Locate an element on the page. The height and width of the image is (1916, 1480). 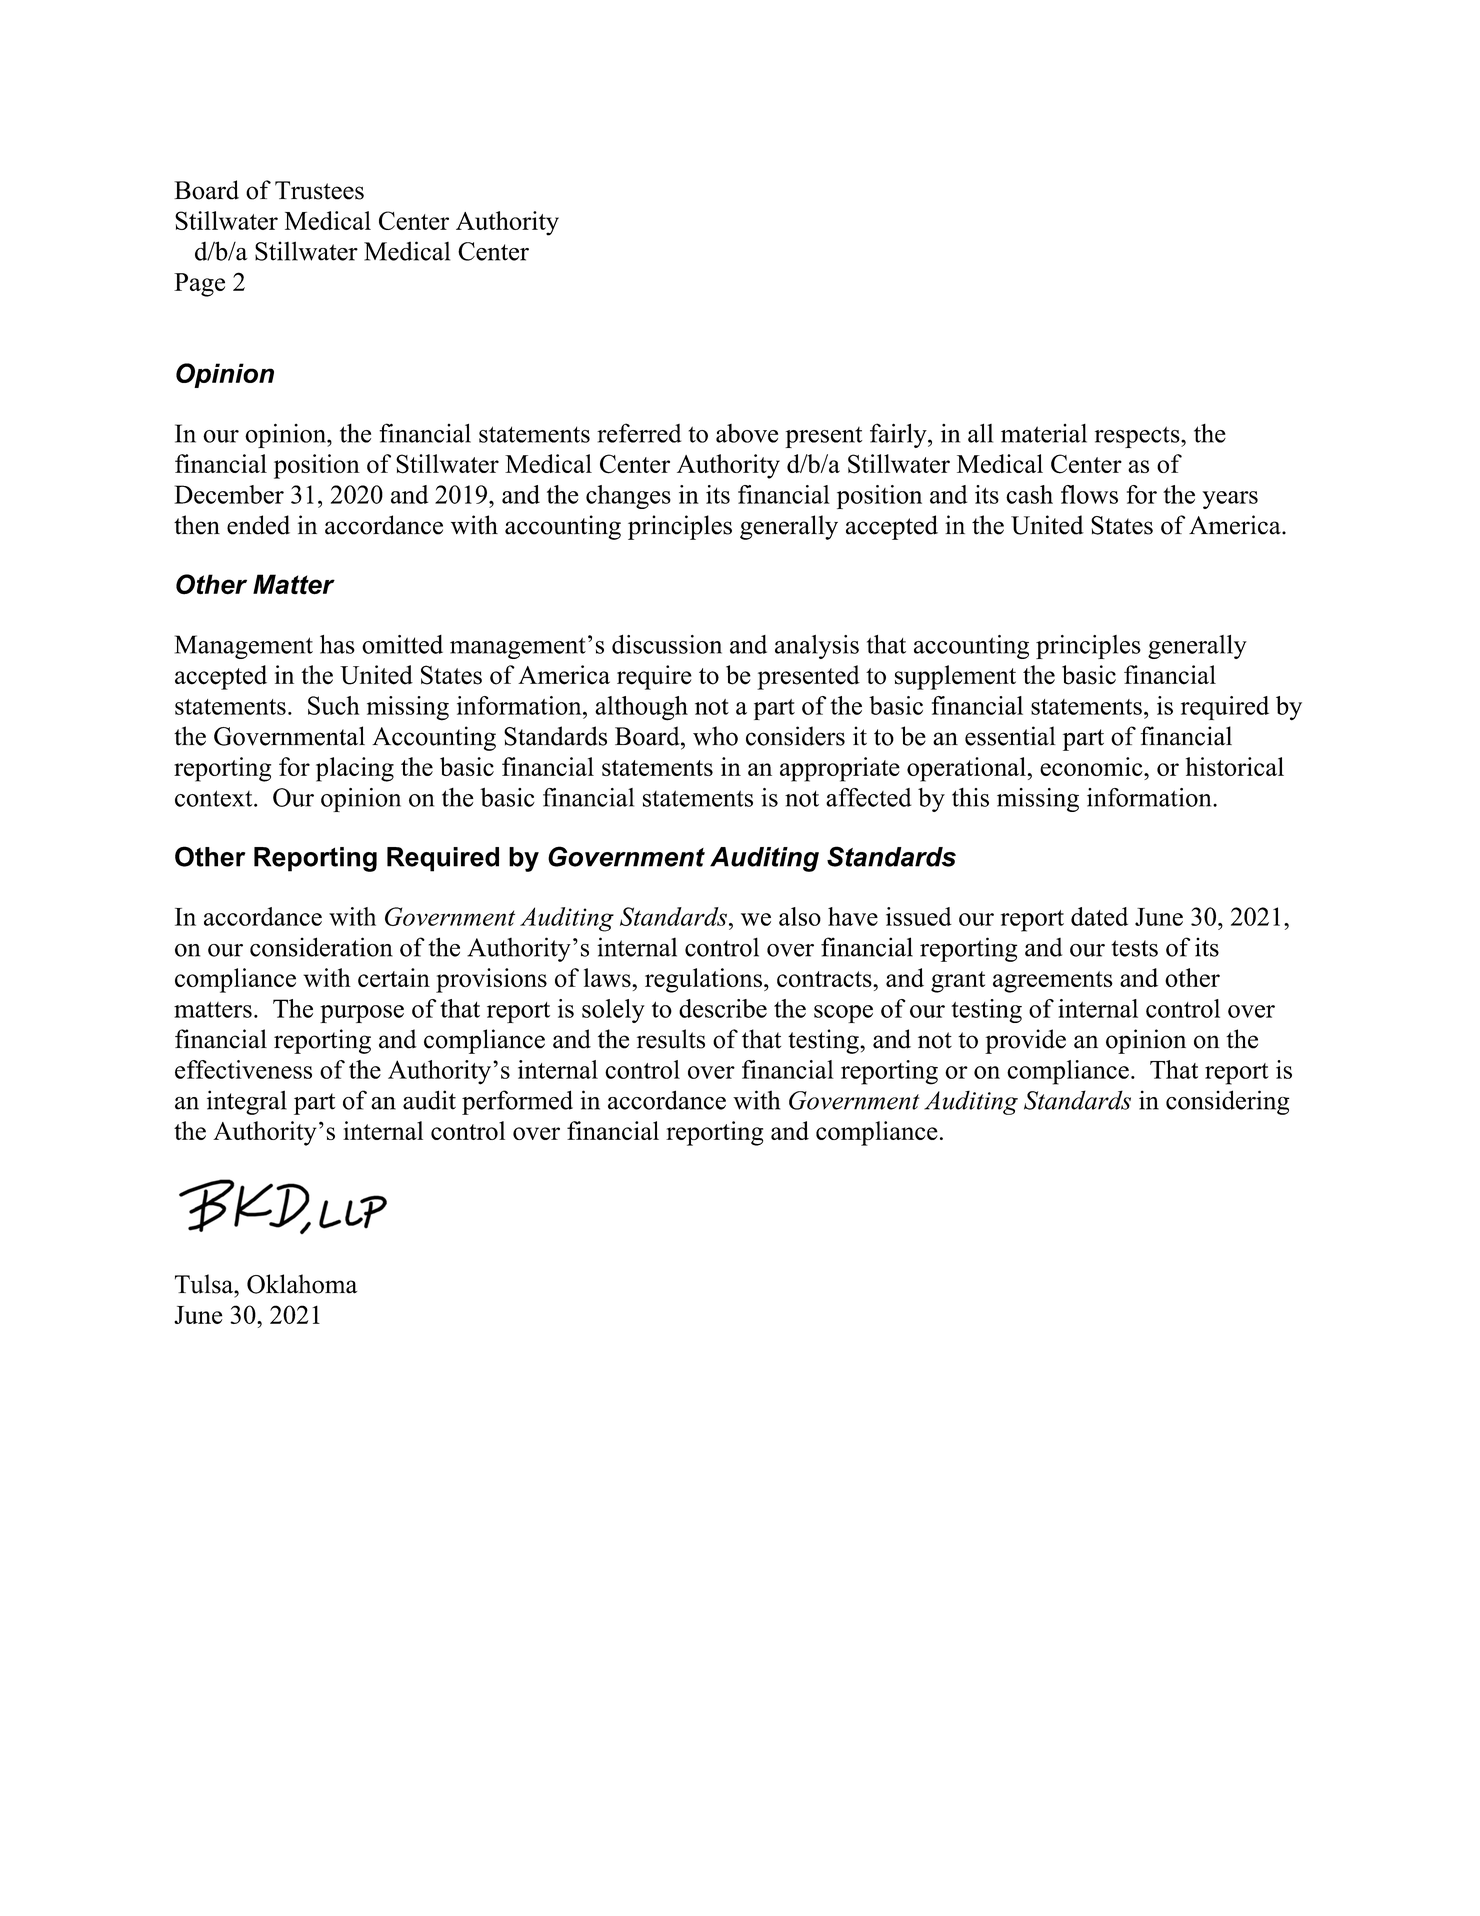
who is located at coordinates (715, 736).
